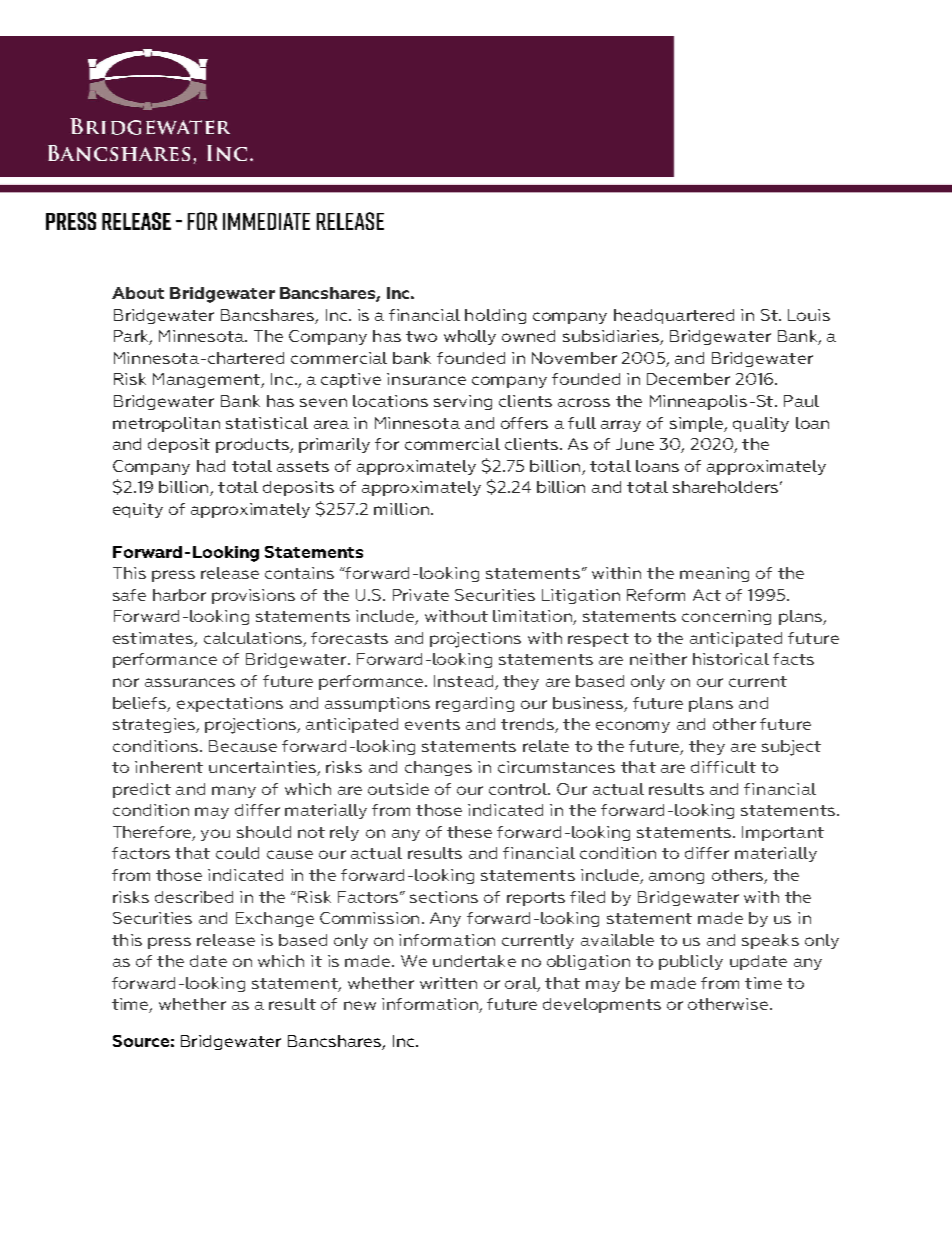  Describe the element at coordinates (275, 919) in the page. I see `Exchange` at that location.
